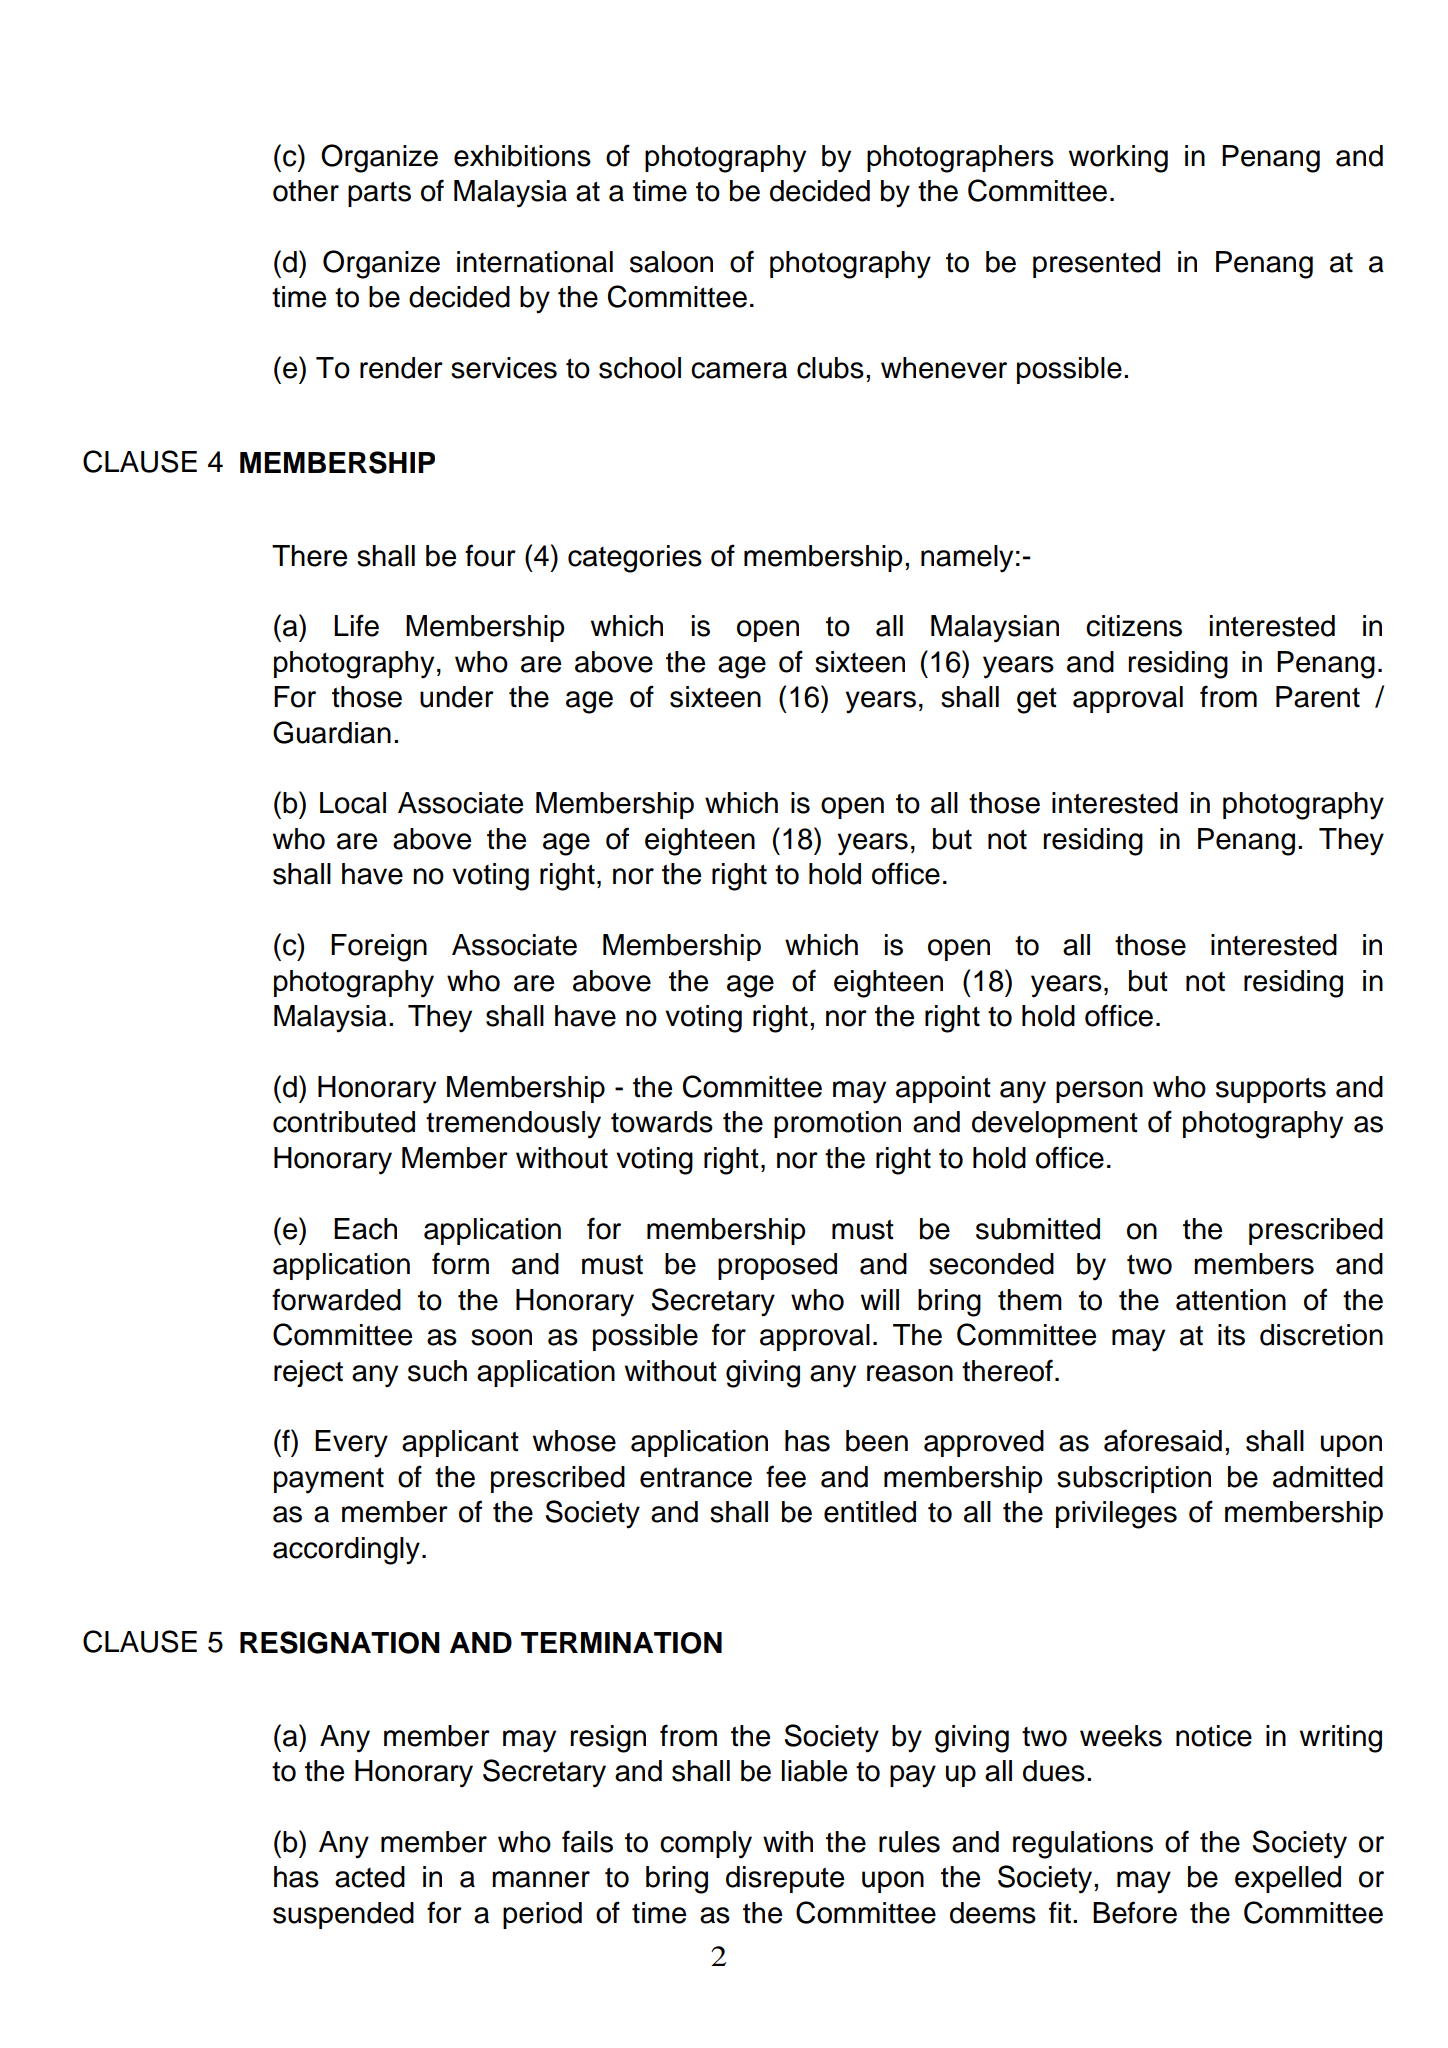  What do you see at coordinates (1118, 159) in the screenshot?
I see `working` at bounding box center [1118, 159].
